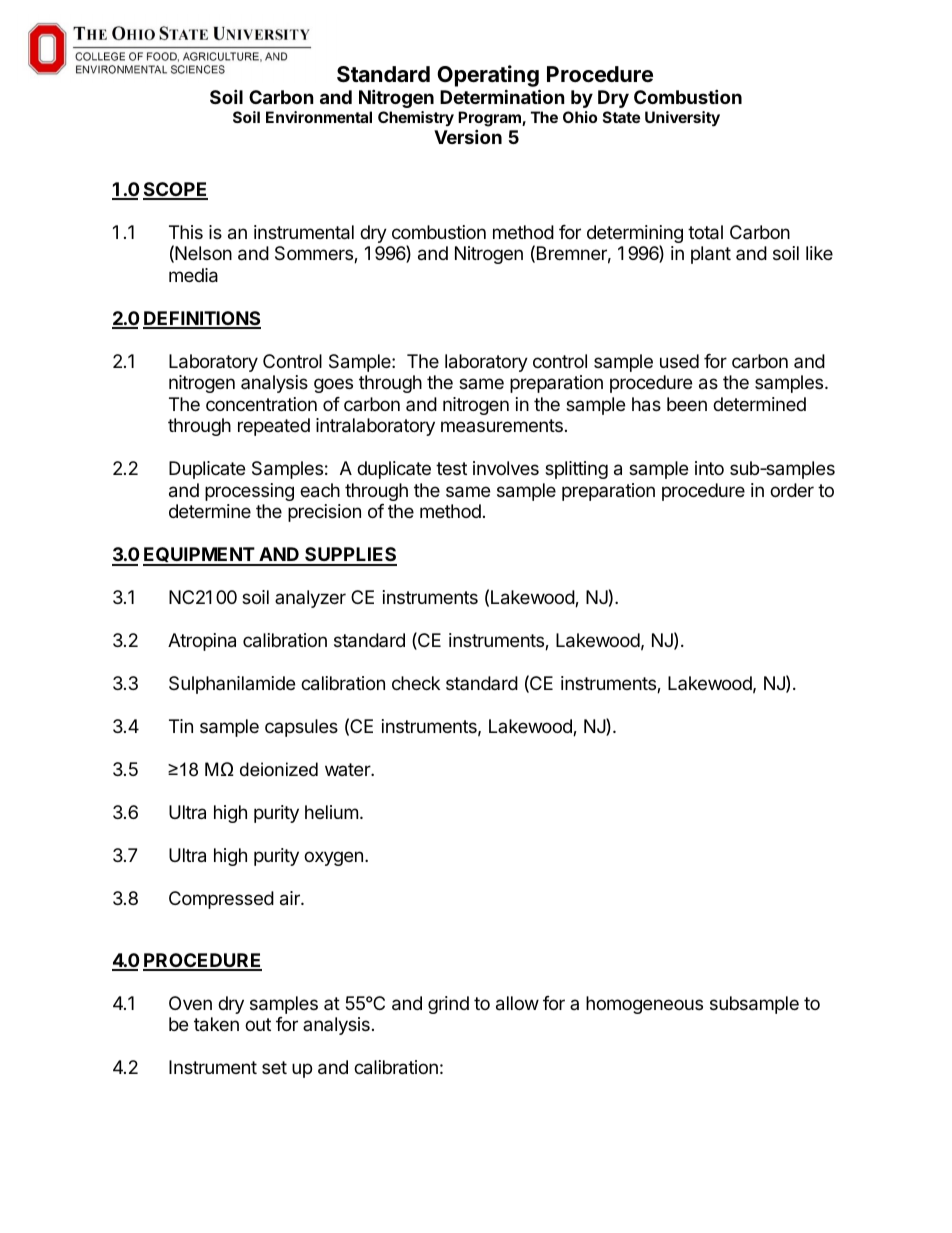 The height and width of the document is (1233, 952). What do you see at coordinates (682, 119) in the document?
I see `University` at bounding box center [682, 119].
